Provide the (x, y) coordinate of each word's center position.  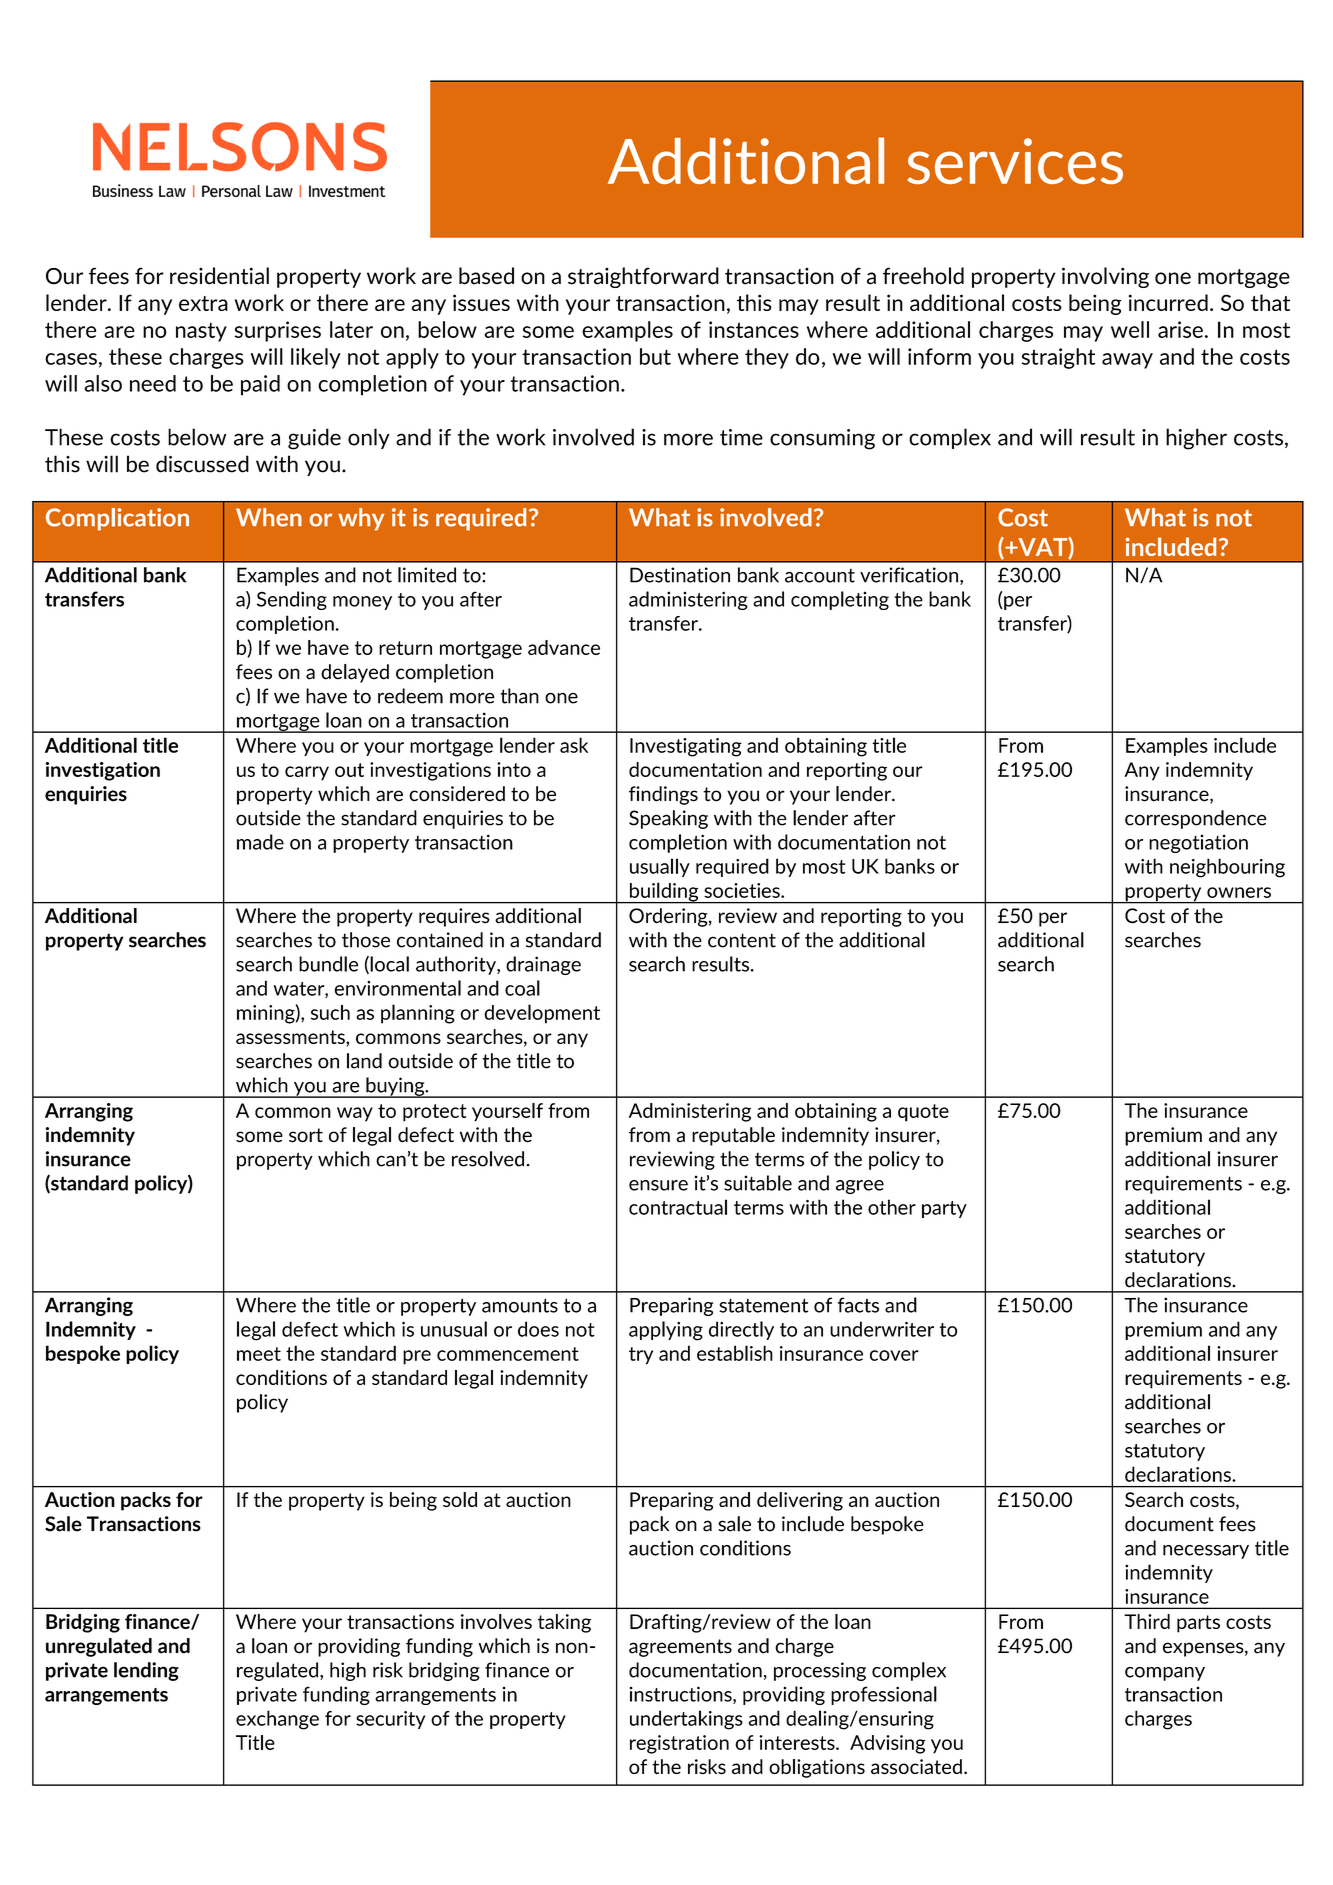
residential (219, 276)
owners (1239, 892)
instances (754, 329)
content (742, 940)
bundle (328, 964)
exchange (277, 1720)
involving (1105, 277)
